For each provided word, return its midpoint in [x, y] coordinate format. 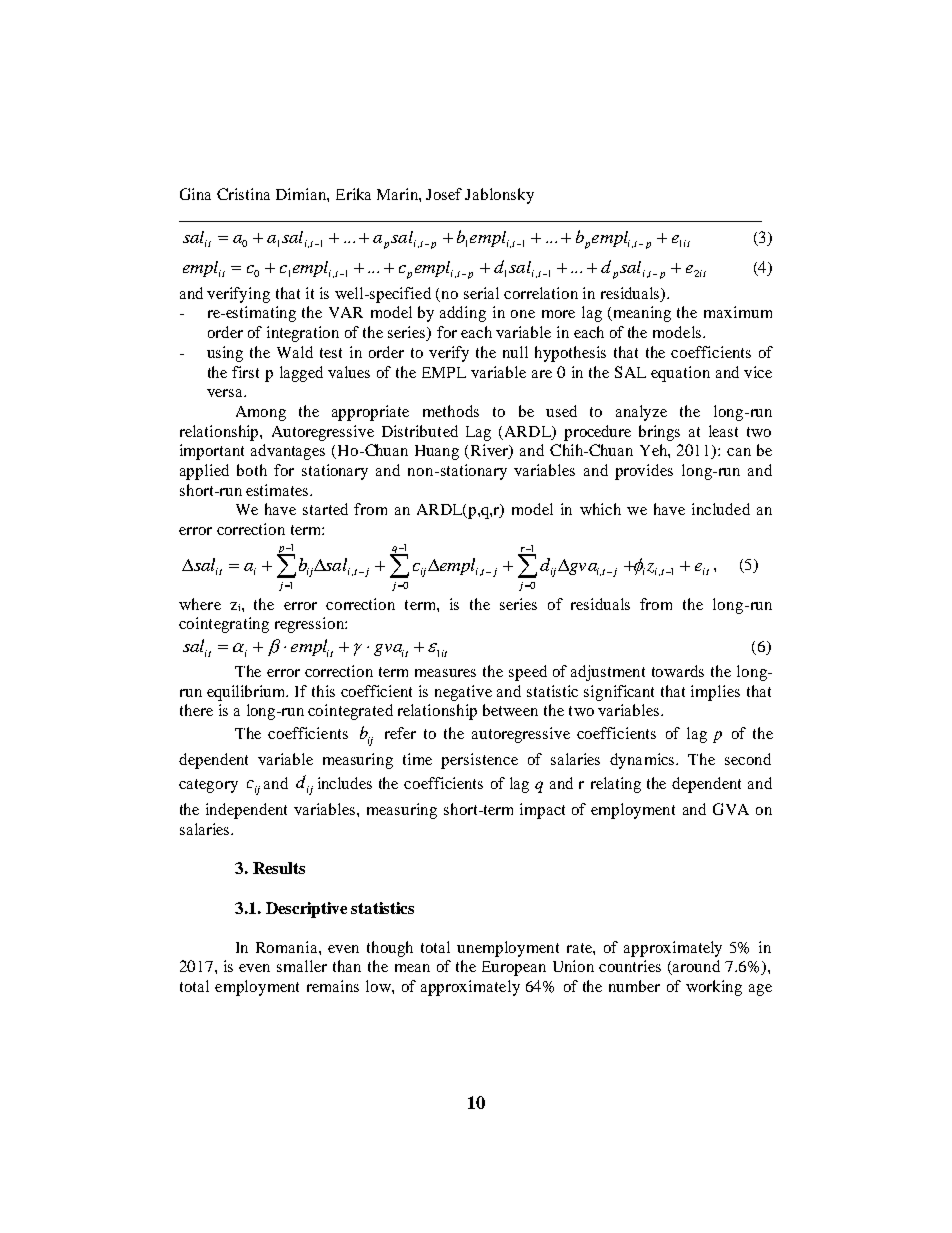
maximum [738, 312]
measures [445, 673]
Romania [288, 947]
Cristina [243, 194]
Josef [444, 194]
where [200, 604]
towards [678, 671]
